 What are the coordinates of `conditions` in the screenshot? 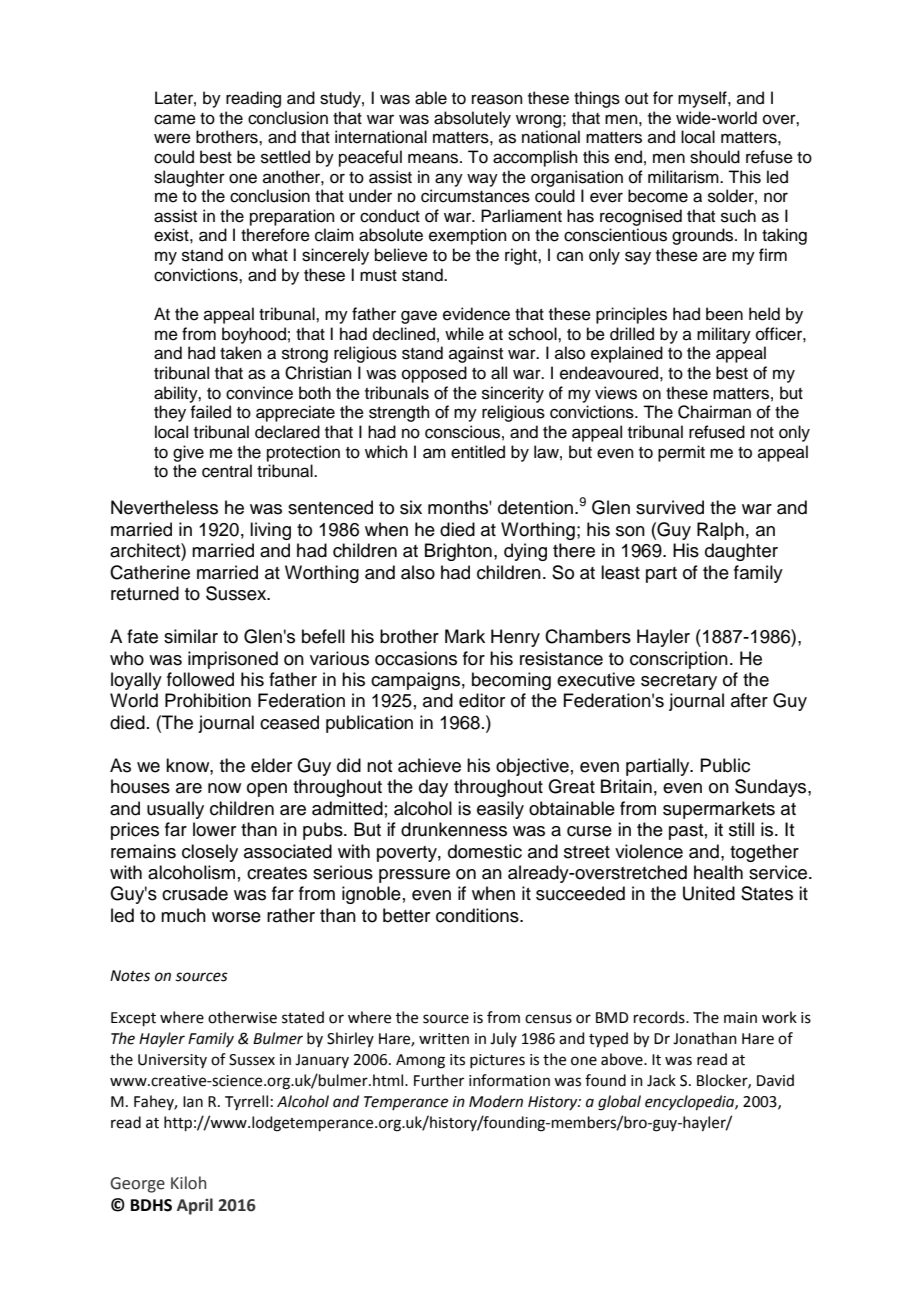 It's located at (478, 915).
